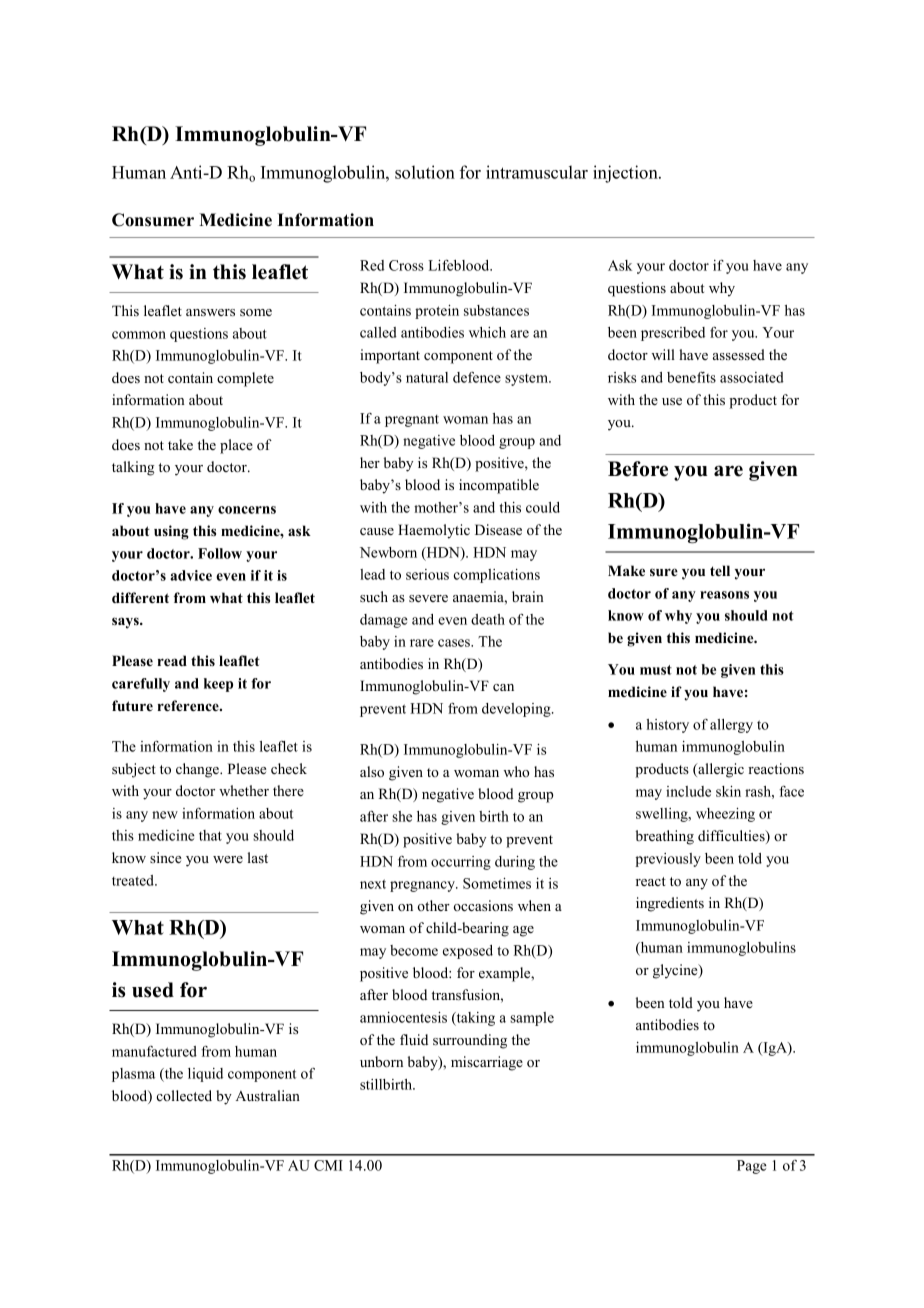  I want to click on Page, so click(752, 1167).
